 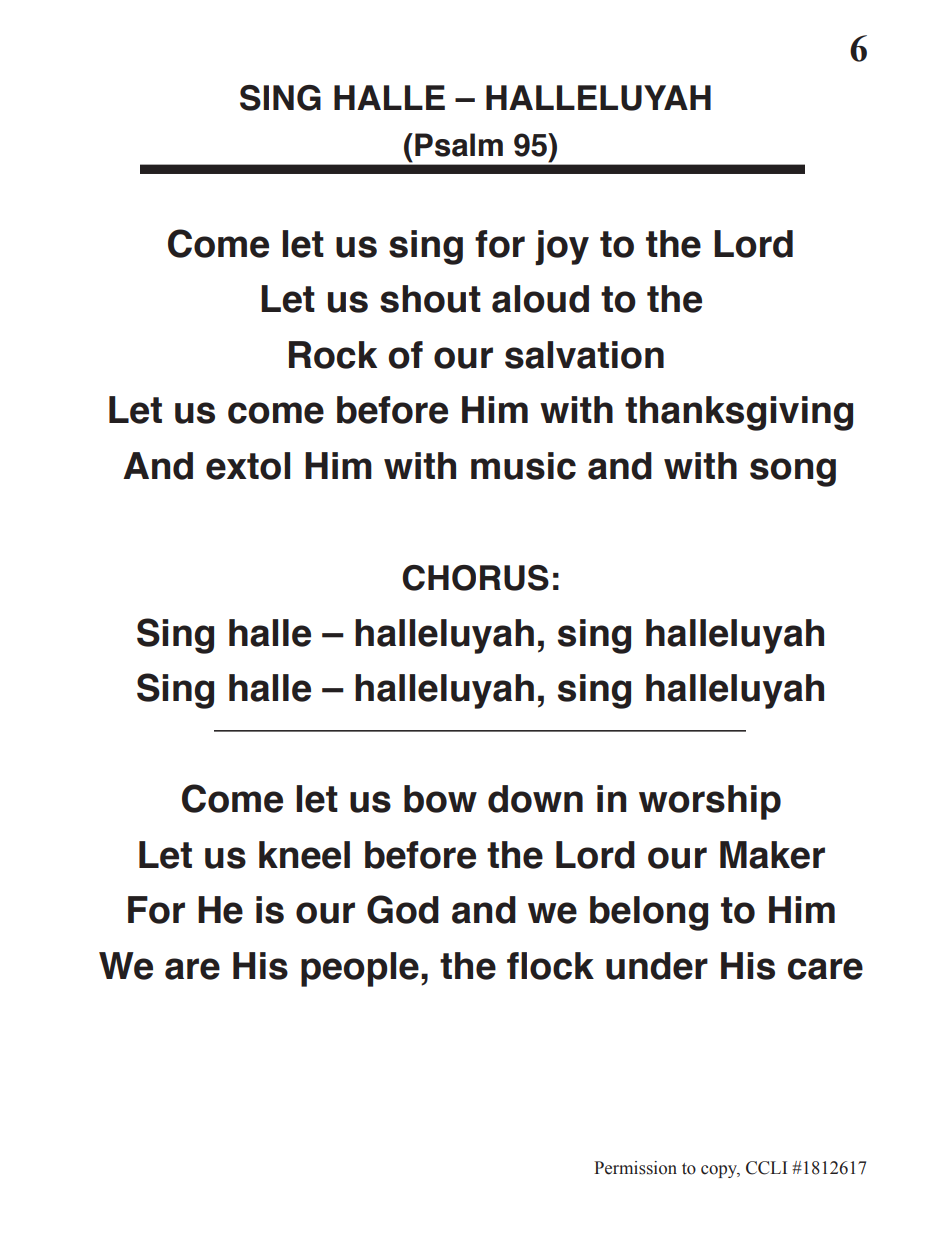 What do you see at coordinates (635, 1168) in the document?
I see `Permission` at bounding box center [635, 1168].
